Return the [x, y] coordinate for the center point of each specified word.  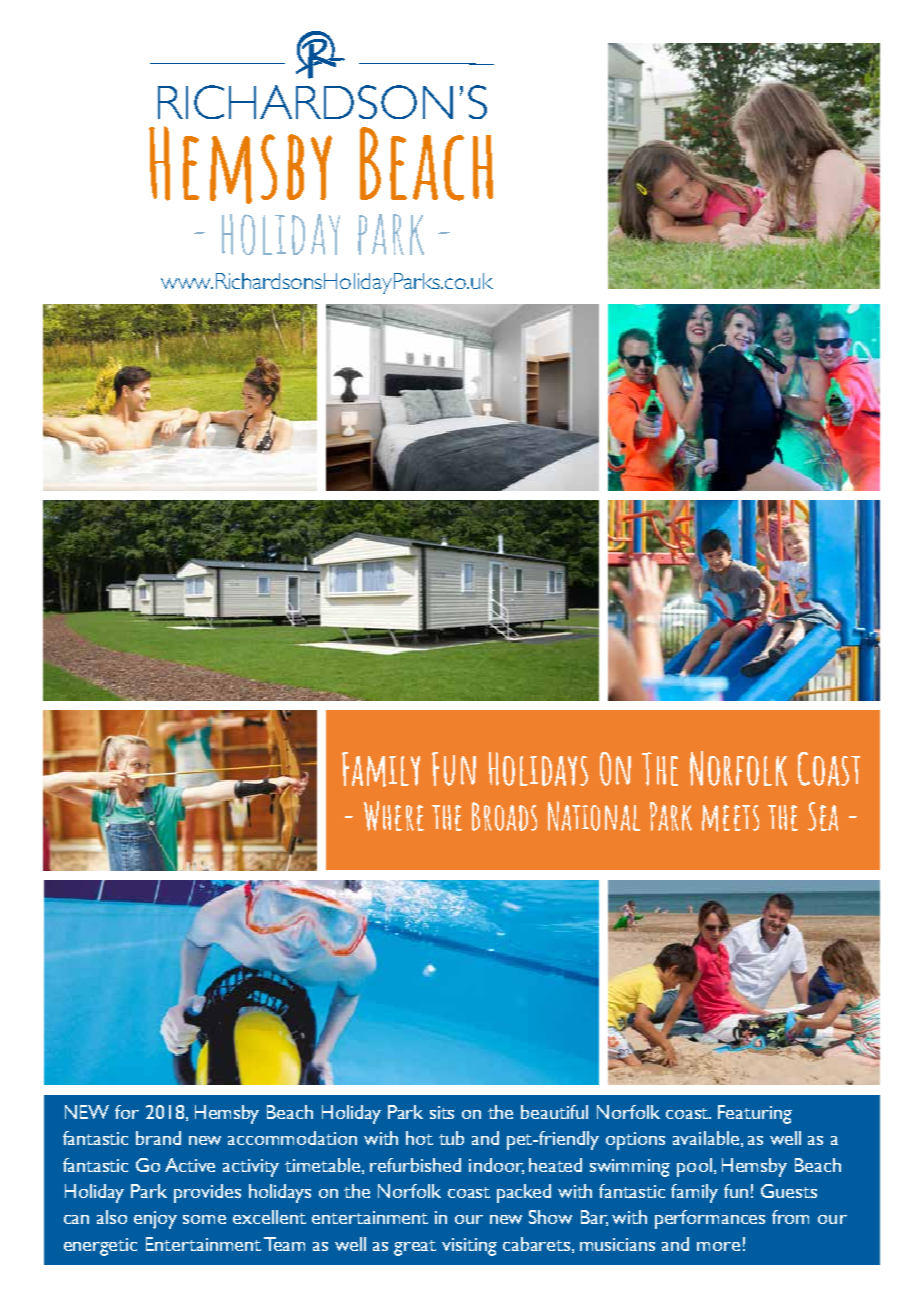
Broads [504, 816]
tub [451, 1138]
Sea [823, 816]
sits [442, 1112]
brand [158, 1138]
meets [730, 818]
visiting [469, 1247]
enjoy [155, 1220]
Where [394, 816]
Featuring [755, 1114]
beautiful [554, 1112]
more [718, 1246]
